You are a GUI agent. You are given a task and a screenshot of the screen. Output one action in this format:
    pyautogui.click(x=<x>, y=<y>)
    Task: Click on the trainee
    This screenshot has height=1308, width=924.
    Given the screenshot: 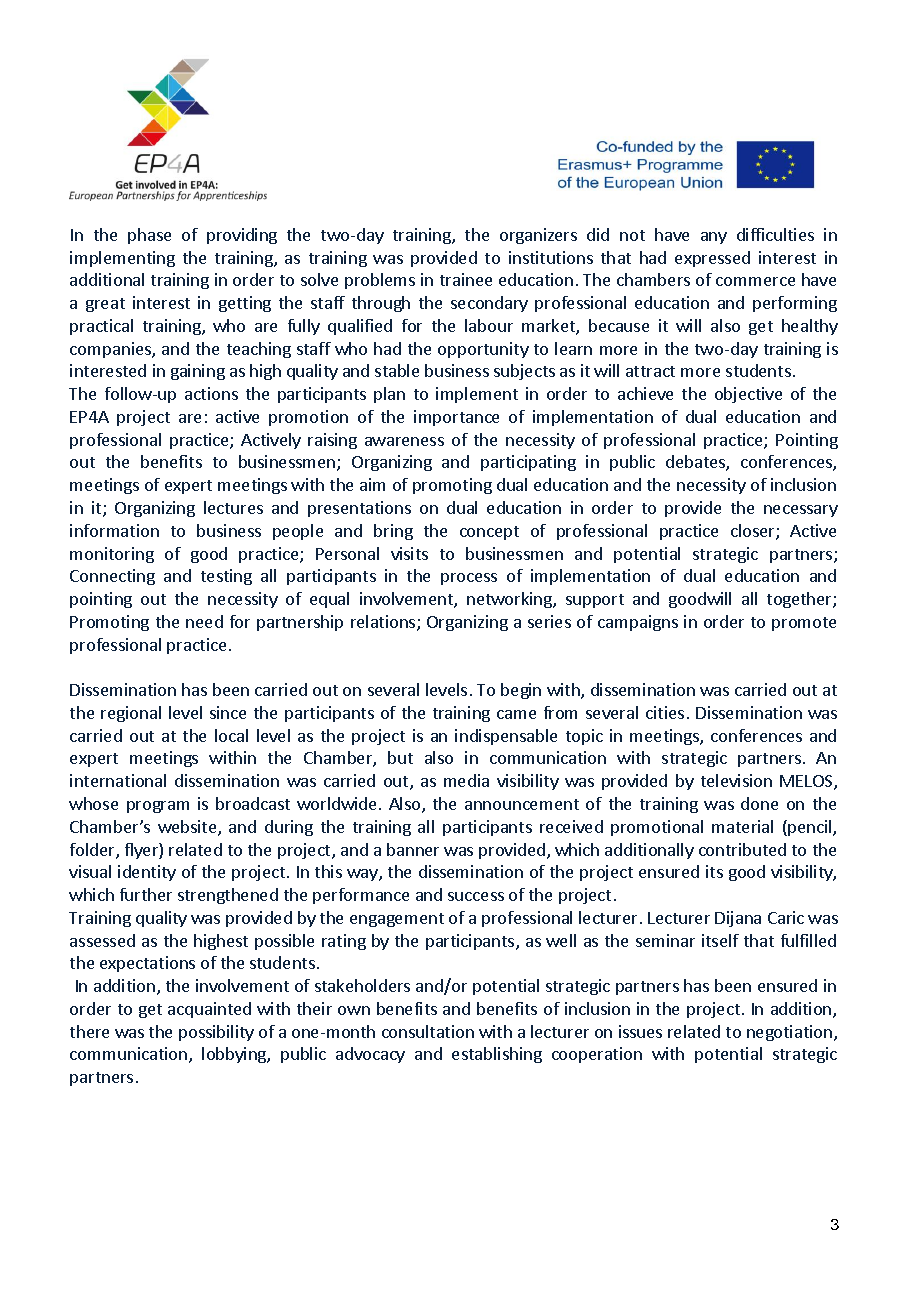 What is the action you would take?
    pyautogui.click(x=466, y=279)
